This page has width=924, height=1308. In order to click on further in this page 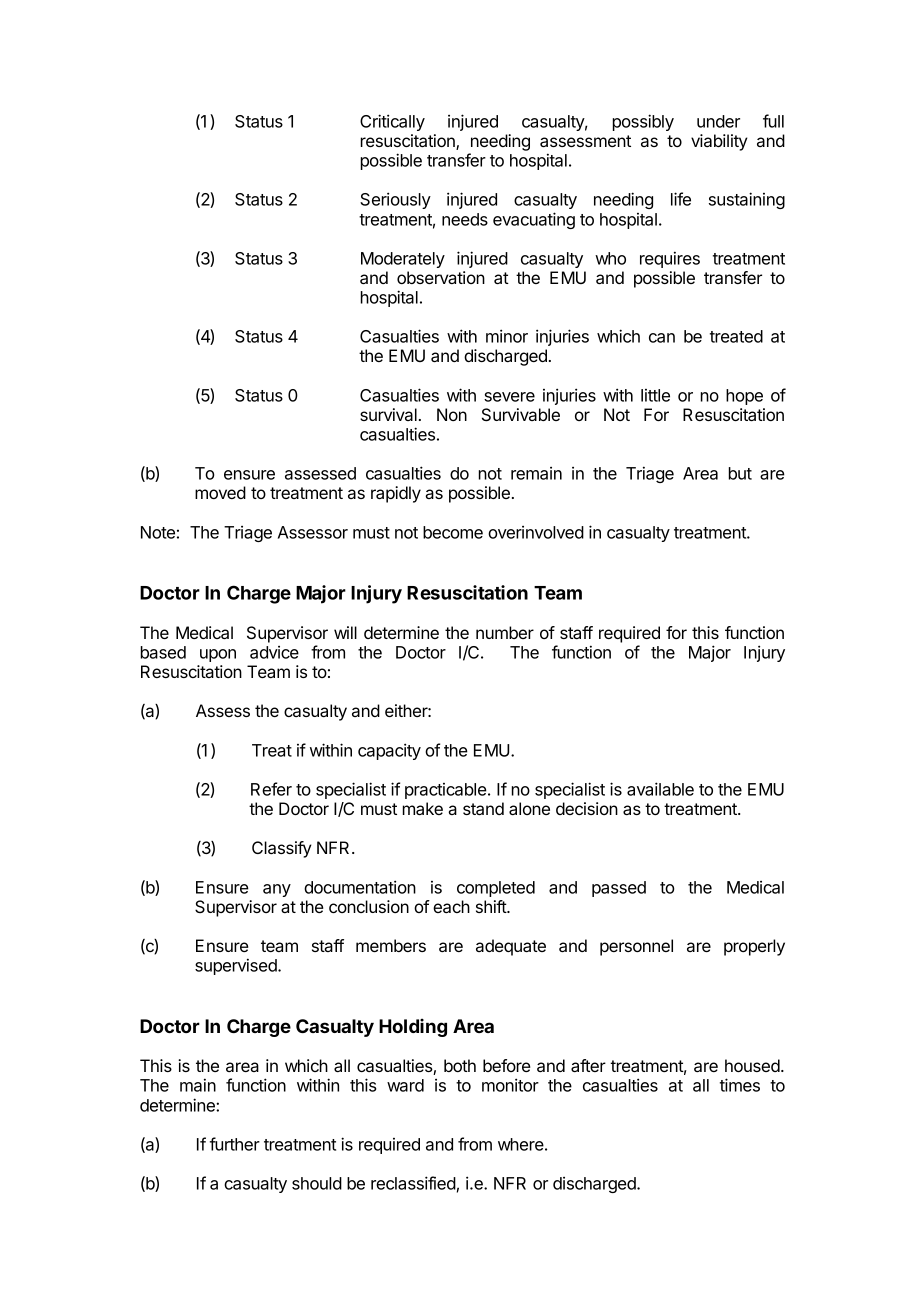, I will do `click(235, 1144)`.
